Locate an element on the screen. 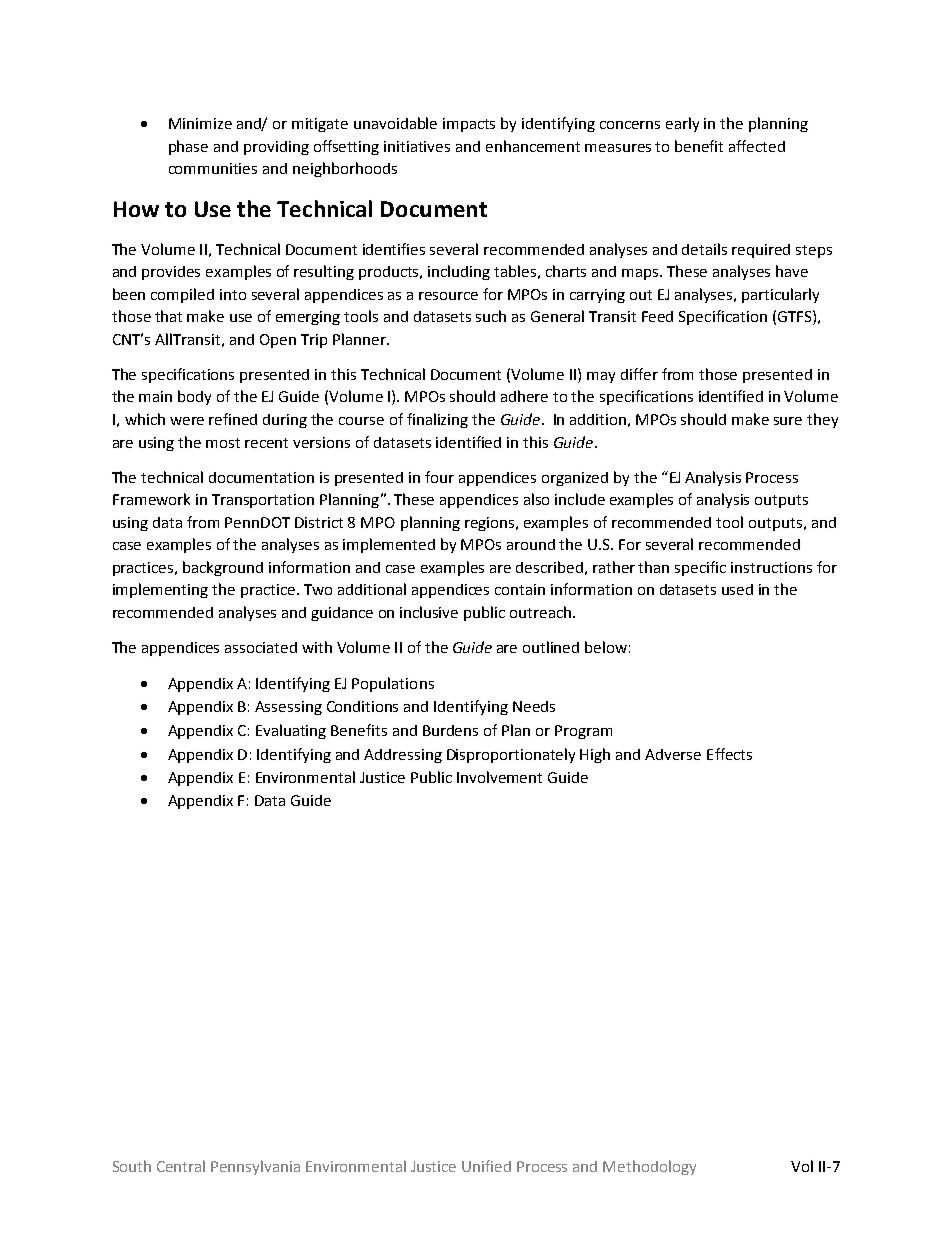  Pennsylvania is located at coordinates (255, 1167).
